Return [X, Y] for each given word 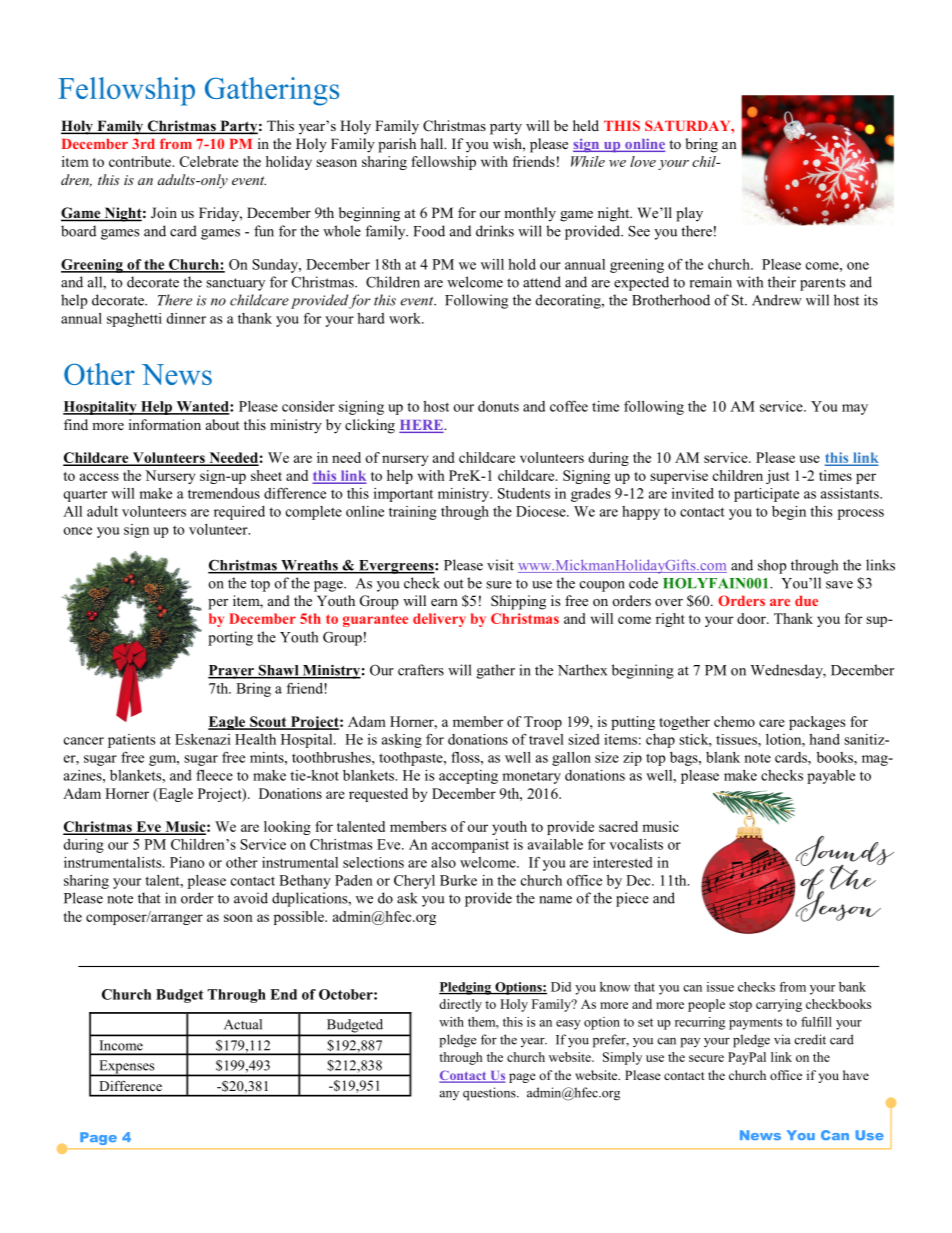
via [782, 1039]
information [165, 424]
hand [824, 739]
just [778, 477]
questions [490, 1094]
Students [524, 493]
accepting [468, 777]
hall [433, 143]
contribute [141, 161]
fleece [214, 775]
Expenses [127, 1068]
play [689, 214]
